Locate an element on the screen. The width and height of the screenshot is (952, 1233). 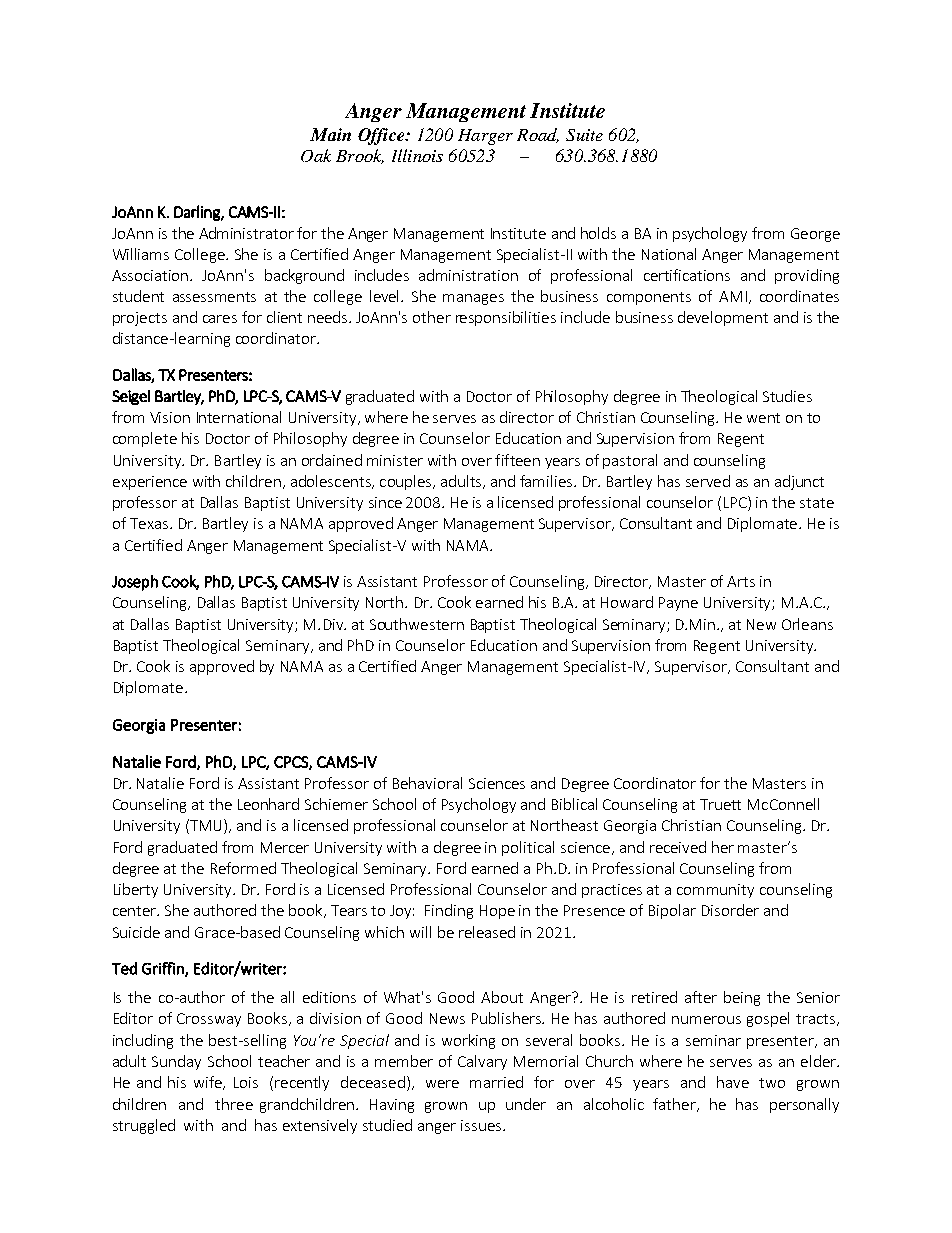
Behavioral is located at coordinates (427, 783).
